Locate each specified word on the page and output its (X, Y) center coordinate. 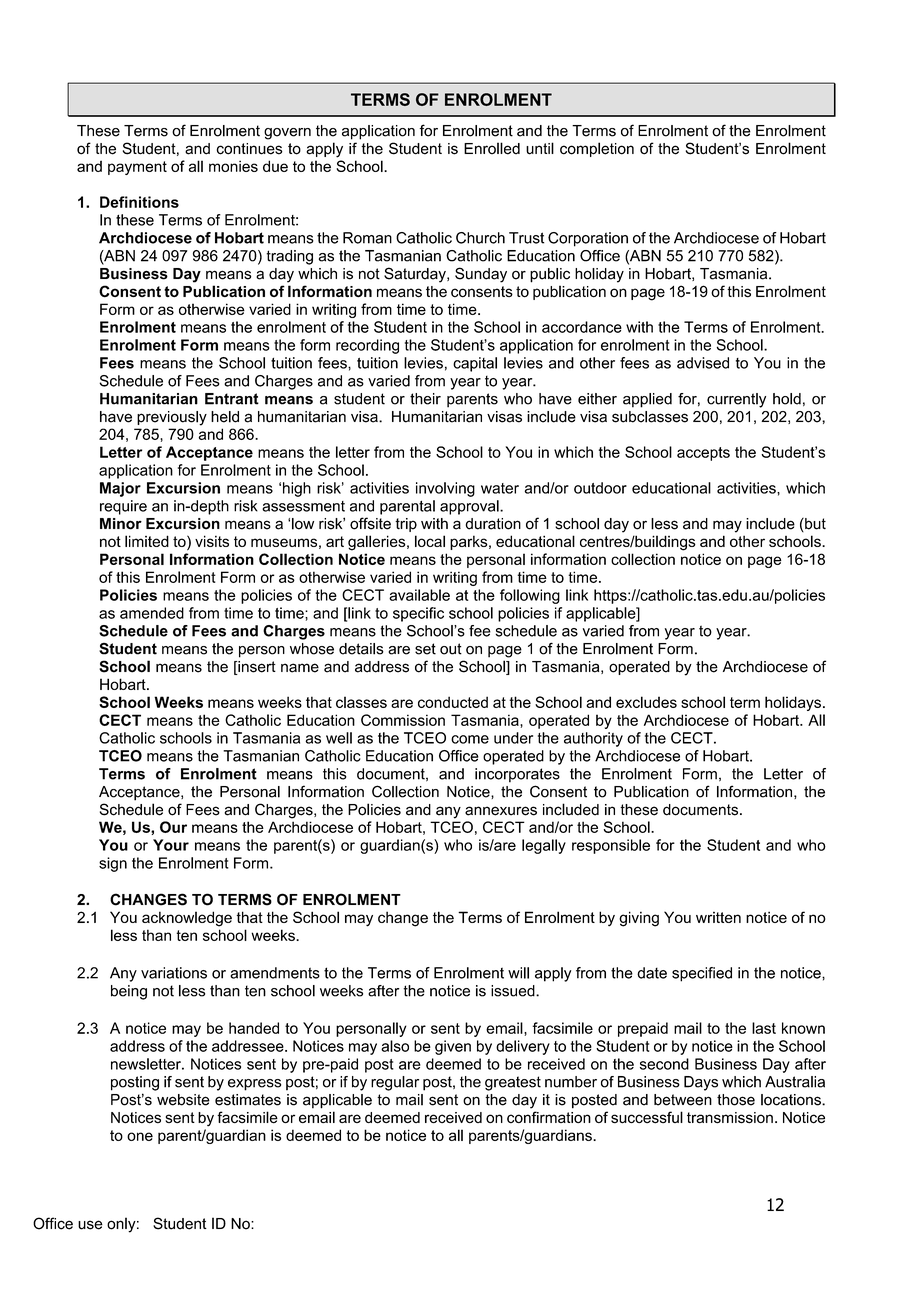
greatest (513, 1083)
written (718, 917)
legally (544, 846)
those (736, 1100)
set (425, 649)
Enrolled (492, 148)
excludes (646, 702)
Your (171, 845)
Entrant (232, 399)
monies (233, 166)
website (183, 1100)
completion (597, 149)
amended (152, 613)
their (425, 399)
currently (736, 400)
